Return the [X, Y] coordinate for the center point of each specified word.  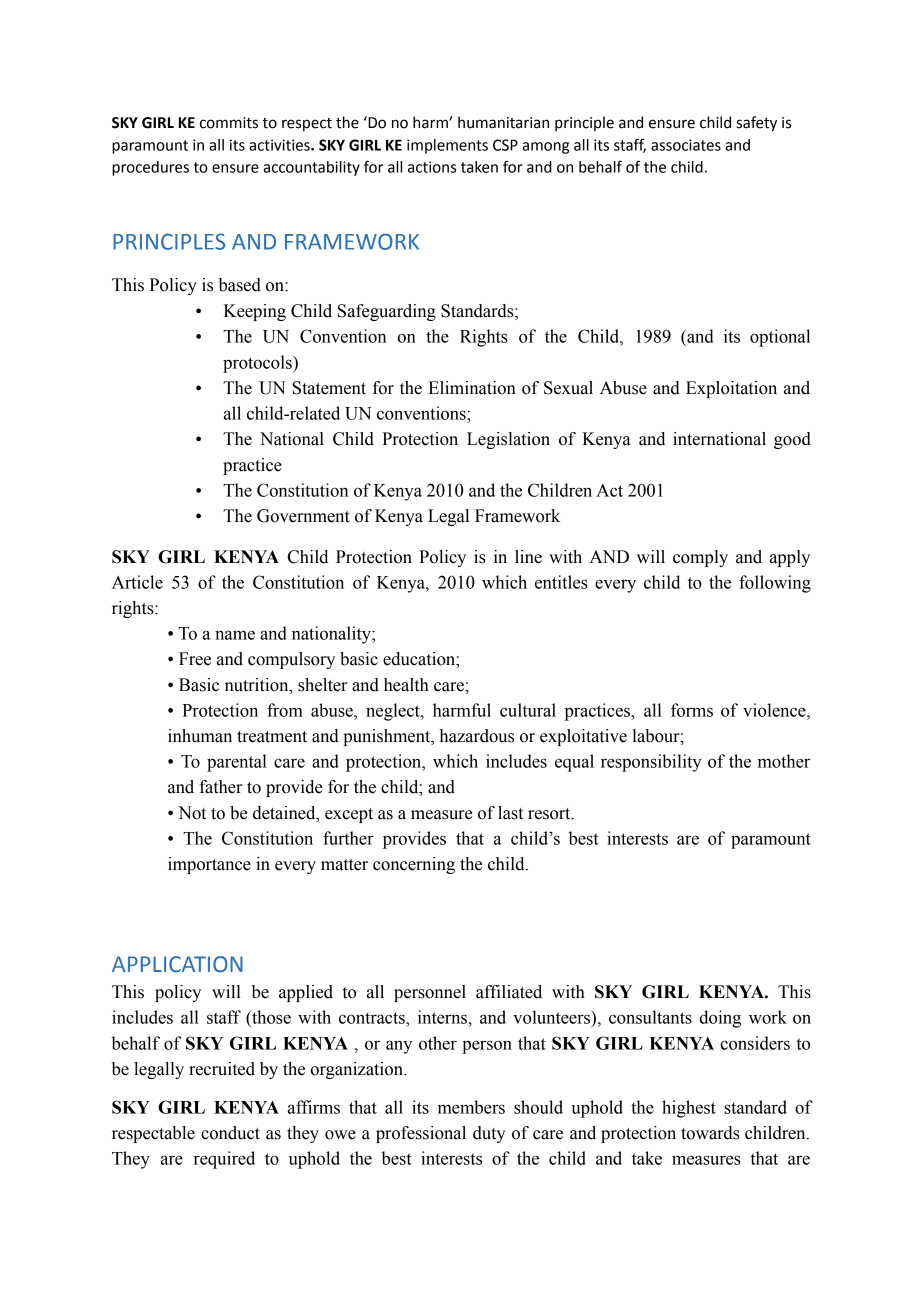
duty [489, 1134]
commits [229, 123]
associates [686, 145]
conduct [230, 1133]
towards [710, 1133]
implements [447, 146]
